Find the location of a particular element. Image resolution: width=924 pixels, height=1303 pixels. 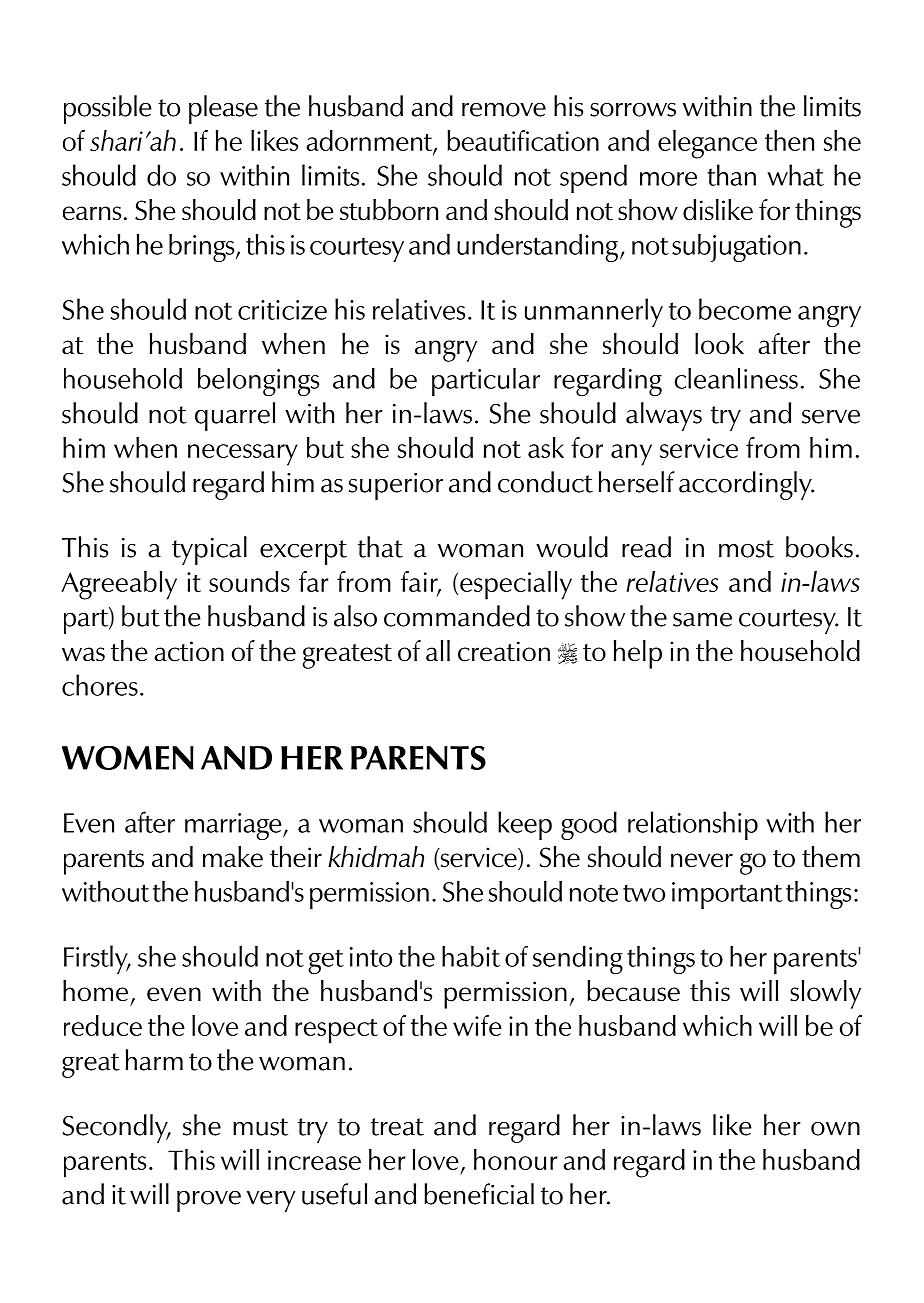

make is located at coordinates (233, 857).
